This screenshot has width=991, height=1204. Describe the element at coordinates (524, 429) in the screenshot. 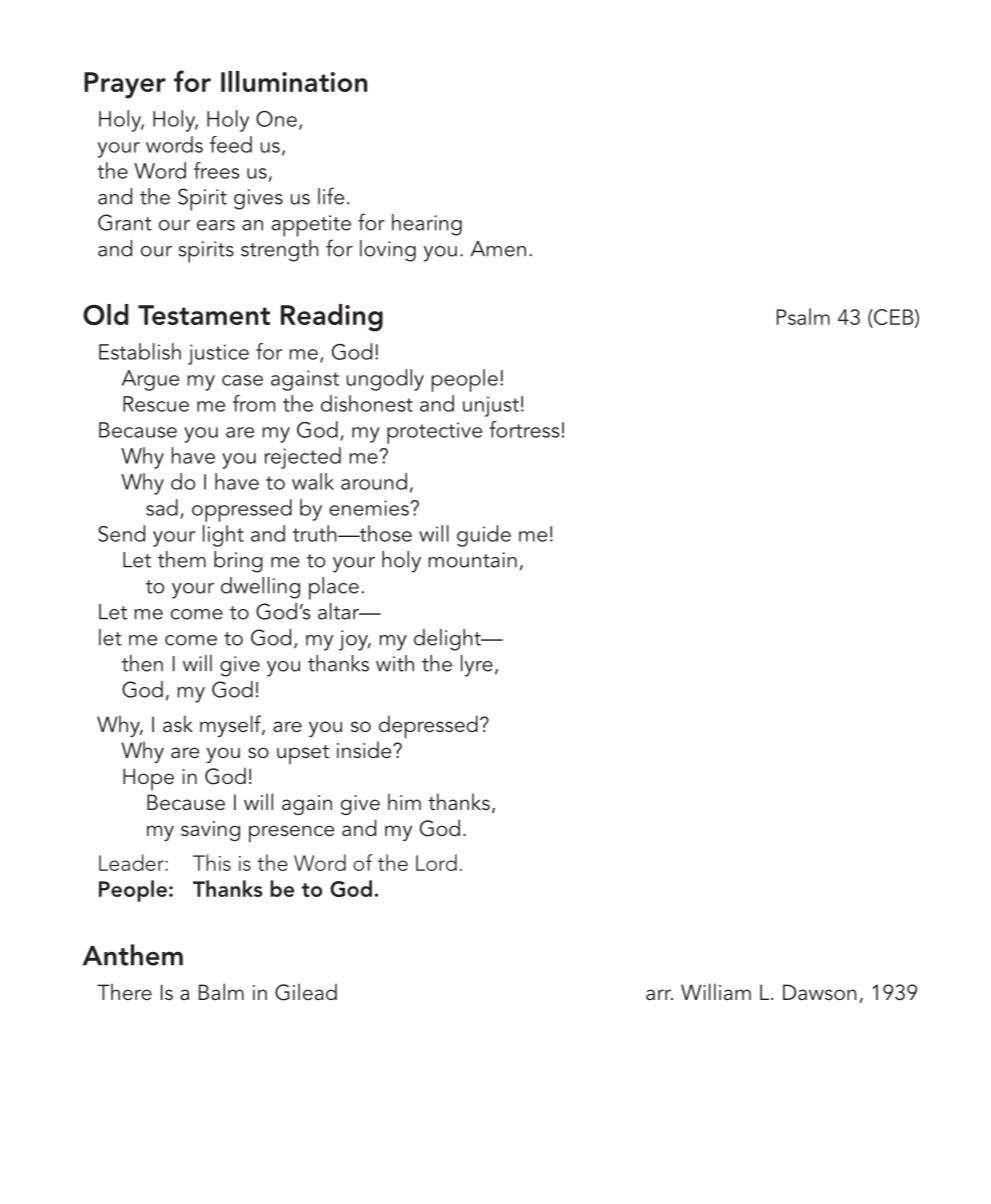

I see `fortress` at that location.
